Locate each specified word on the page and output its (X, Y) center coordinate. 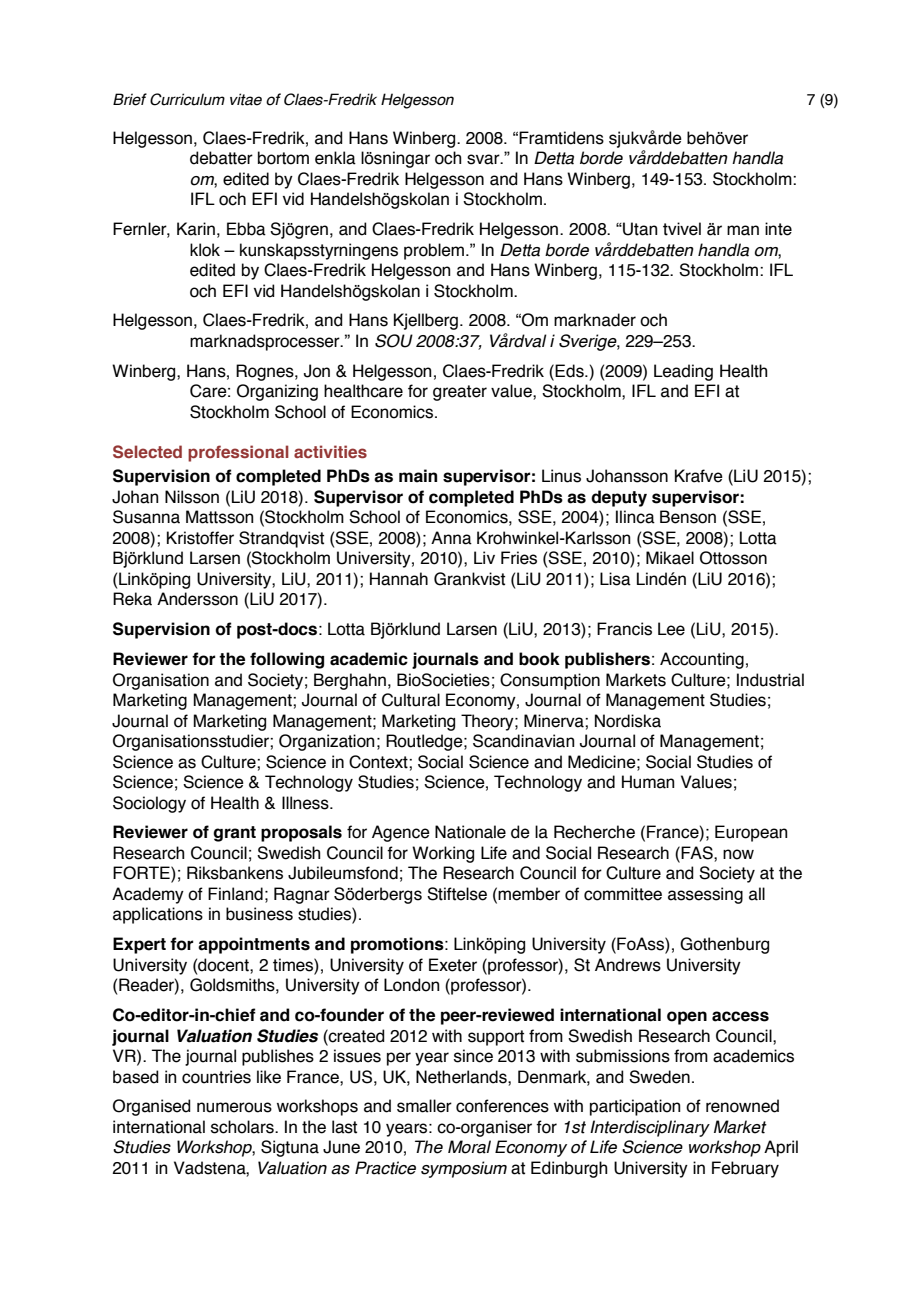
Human (648, 782)
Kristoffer (200, 538)
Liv (484, 557)
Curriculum (187, 99)
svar (484, 159)
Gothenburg (724, 945)
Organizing (277, 392)
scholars (243, 1127)
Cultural (411, 700)
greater (460, 393)
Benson (688, 517)
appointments (254, 945)
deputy (619, 498)
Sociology (149, 804)
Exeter (453, 965)
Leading (683, 372)
